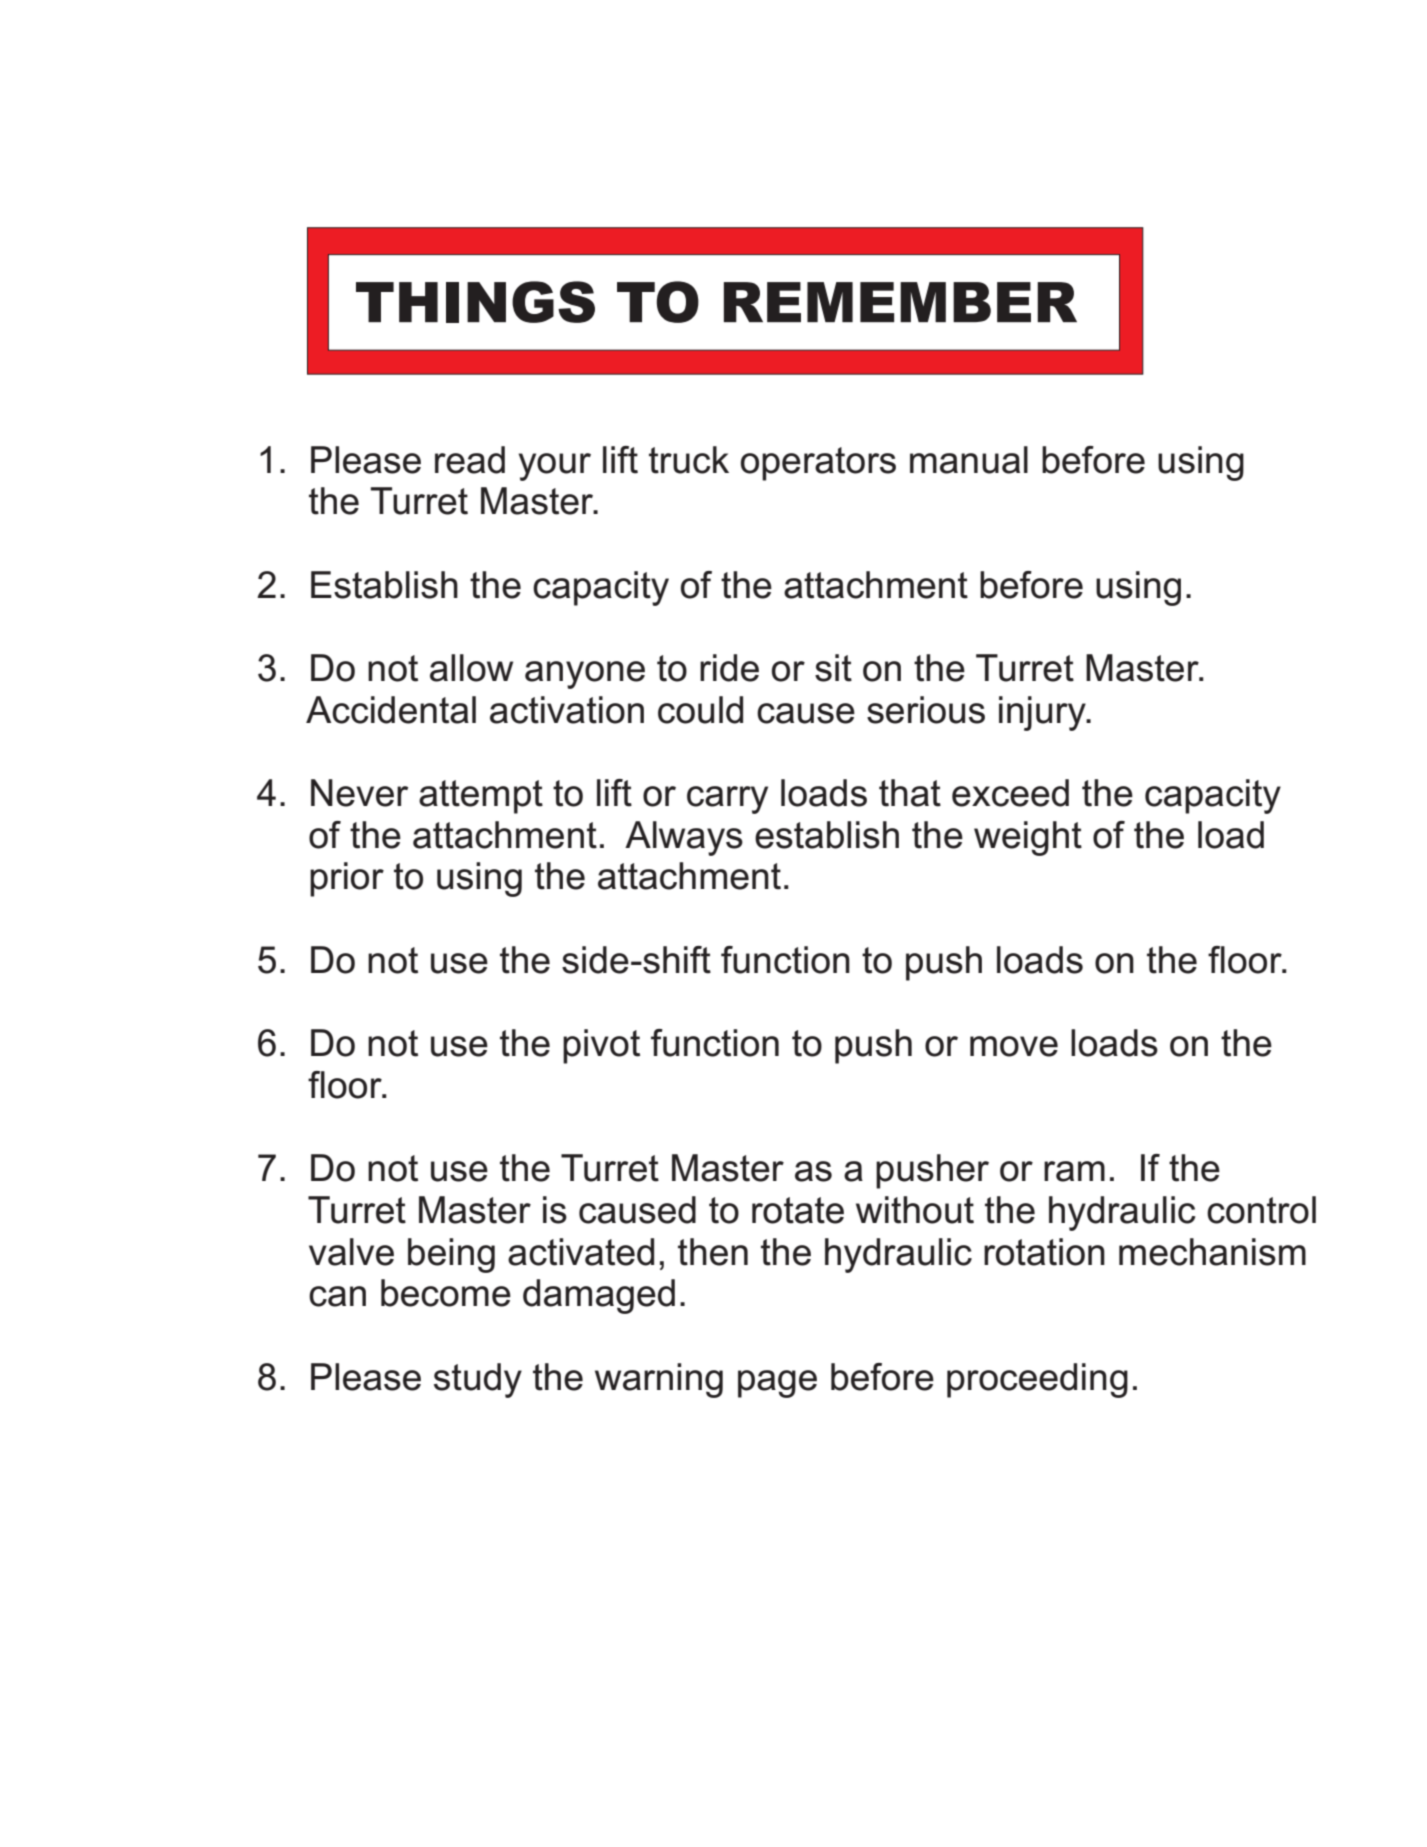  What do you see at coordinates (471, 668) in the screenshot?
I see `allow` at bounding box center [471, 668].
